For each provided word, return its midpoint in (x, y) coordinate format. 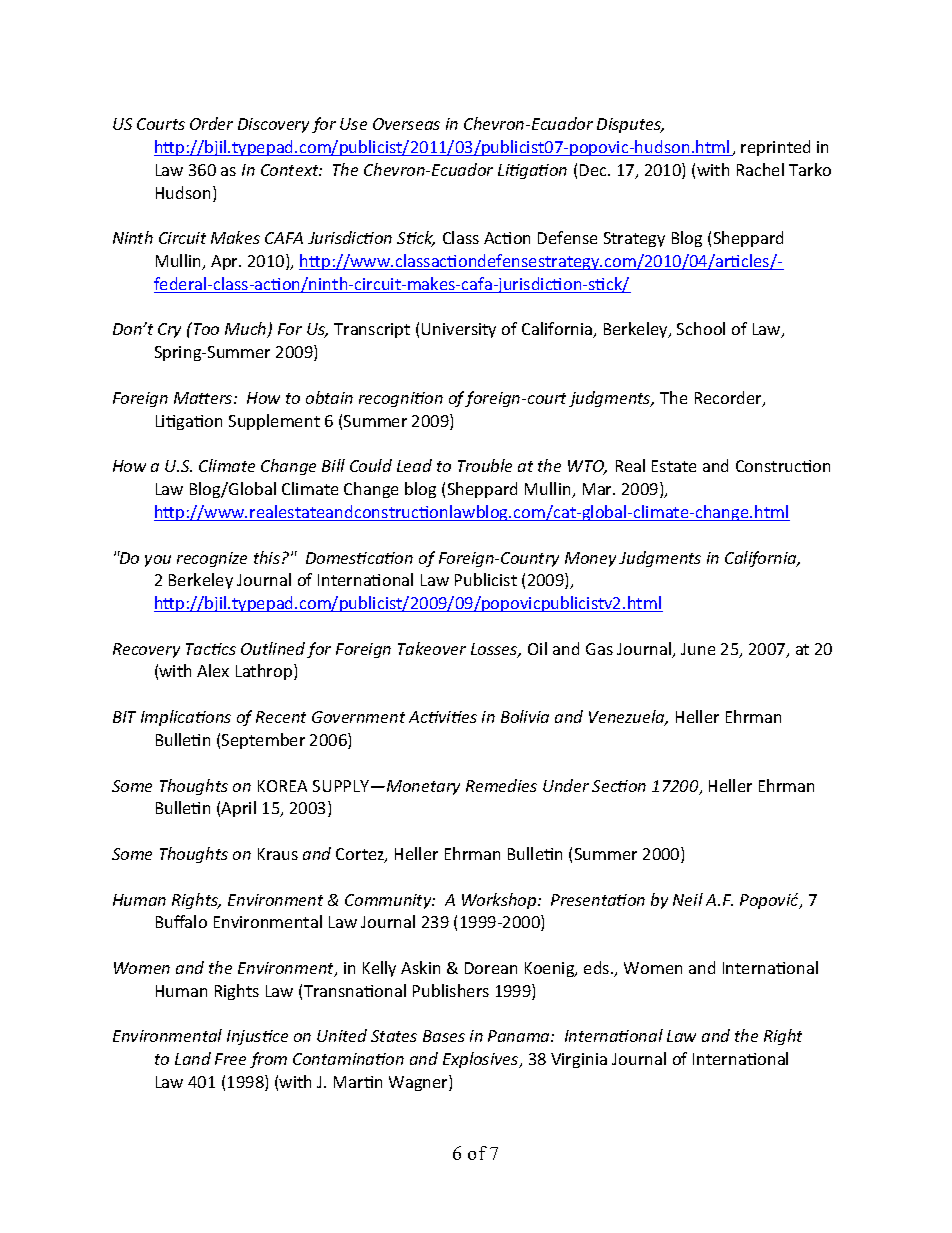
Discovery (273, 125)
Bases (444, 1036)
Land (193, 1058)
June (698, 649)
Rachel (760, 169)
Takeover (432, 648)
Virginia (579, 1060)
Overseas (406, 124)
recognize (212, 559)
